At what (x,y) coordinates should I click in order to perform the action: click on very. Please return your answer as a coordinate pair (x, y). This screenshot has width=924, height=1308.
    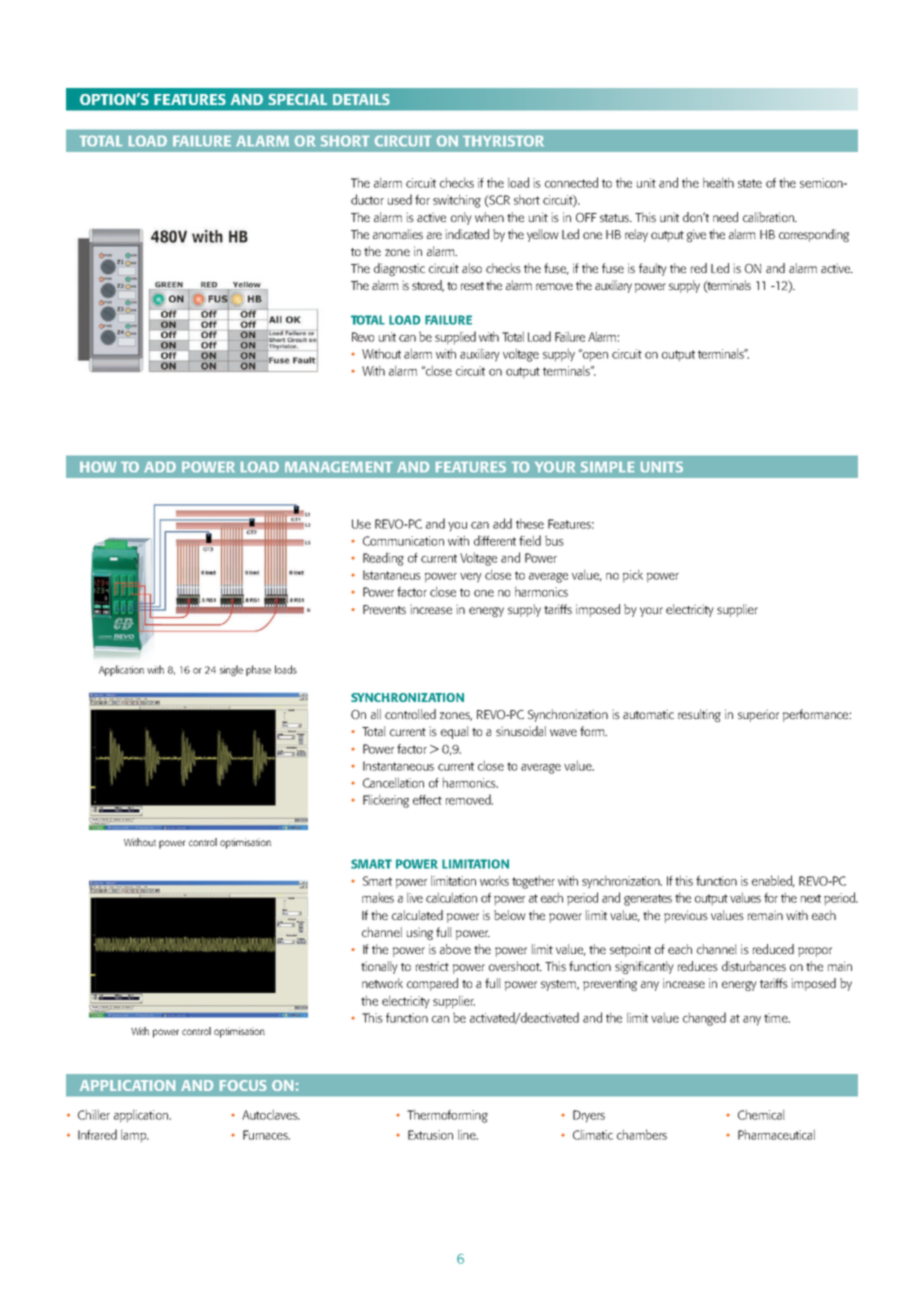
    Looking at the image, I should click on (471, 578).
